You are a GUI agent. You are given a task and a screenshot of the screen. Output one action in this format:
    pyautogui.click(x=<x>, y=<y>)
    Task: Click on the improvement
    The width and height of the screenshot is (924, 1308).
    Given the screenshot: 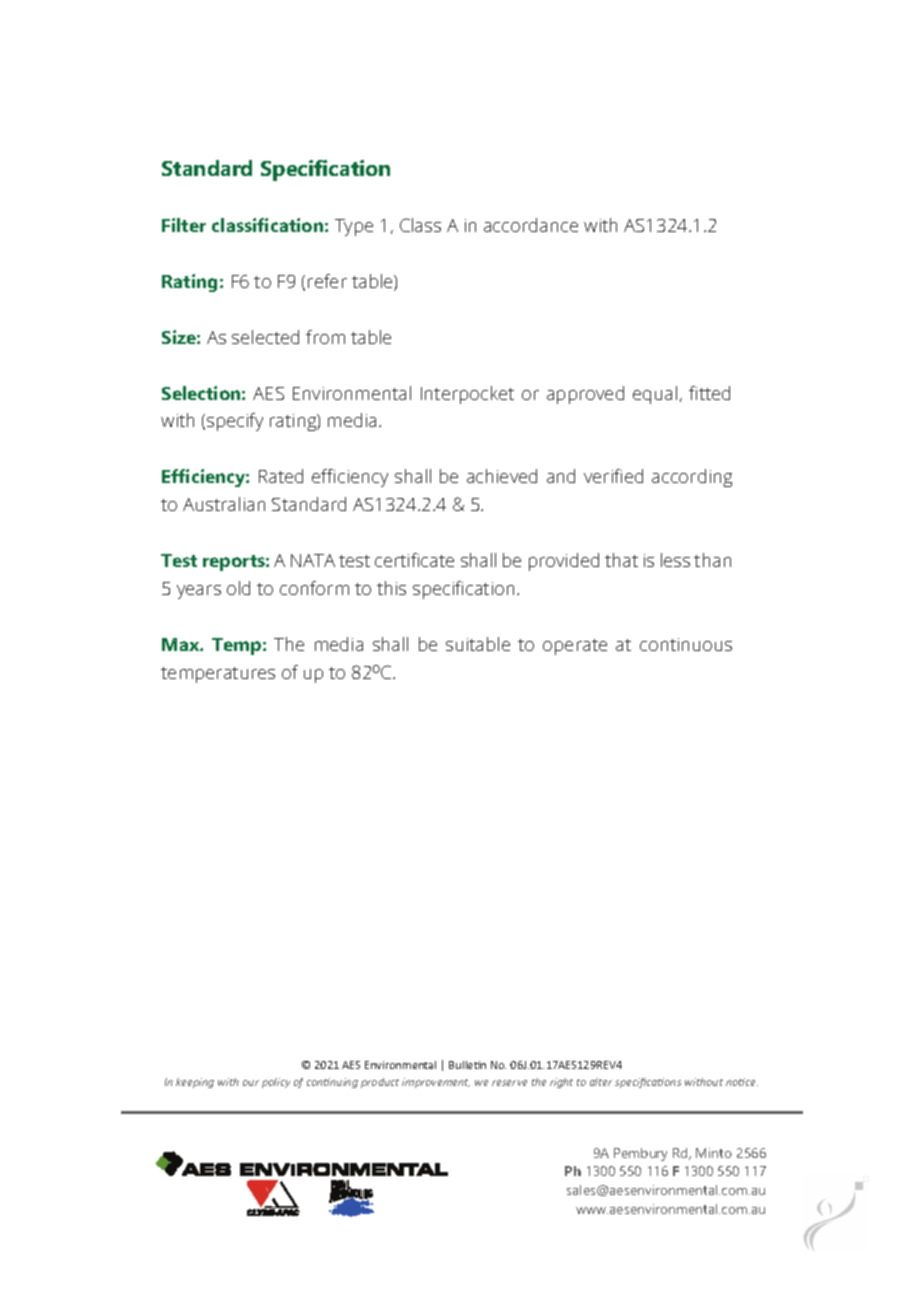 What is the action you would take?
    pyautogui.click(x=436, y=1083)
